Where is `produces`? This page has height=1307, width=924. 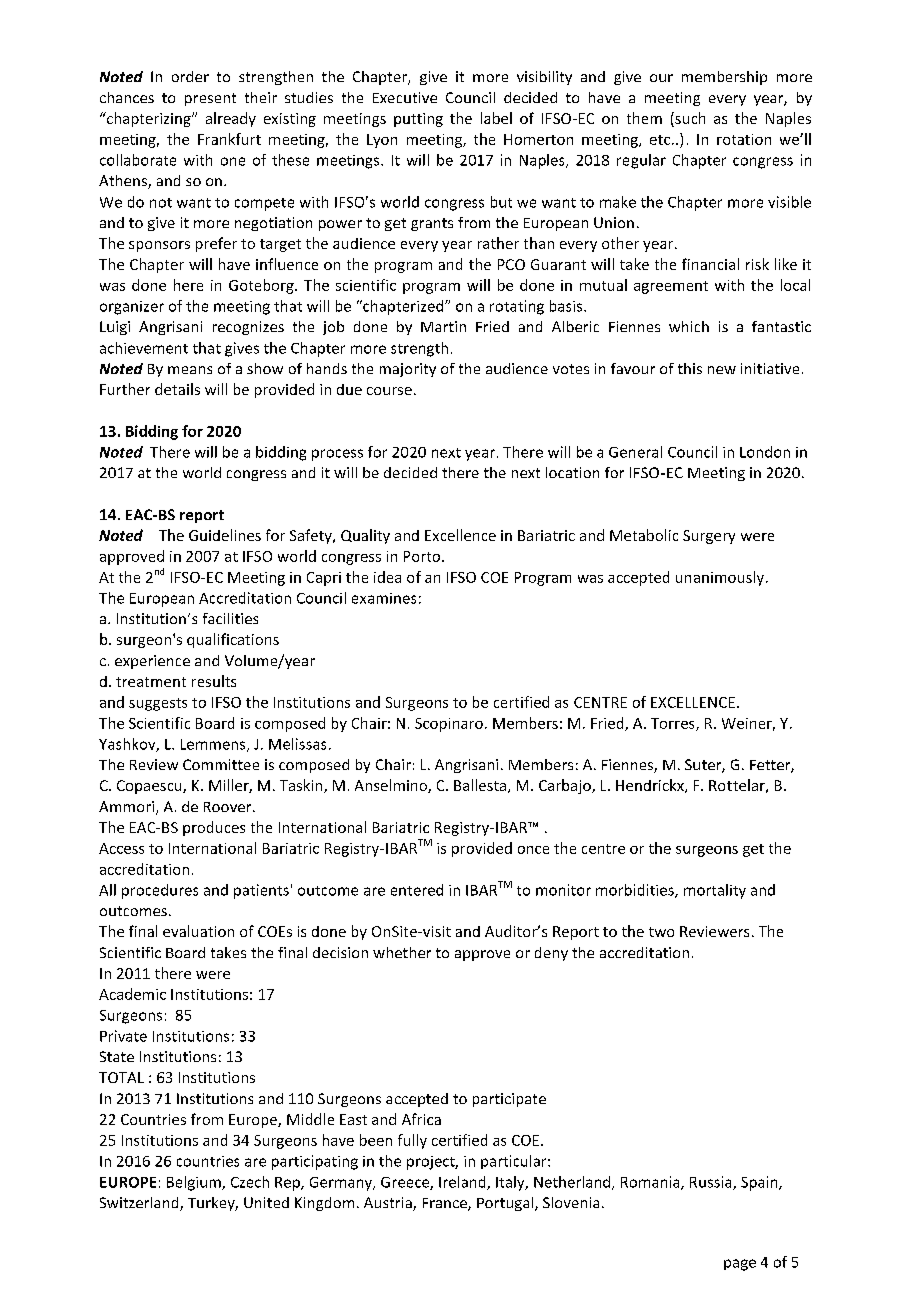 produces is located at coordinates (214, 828).
